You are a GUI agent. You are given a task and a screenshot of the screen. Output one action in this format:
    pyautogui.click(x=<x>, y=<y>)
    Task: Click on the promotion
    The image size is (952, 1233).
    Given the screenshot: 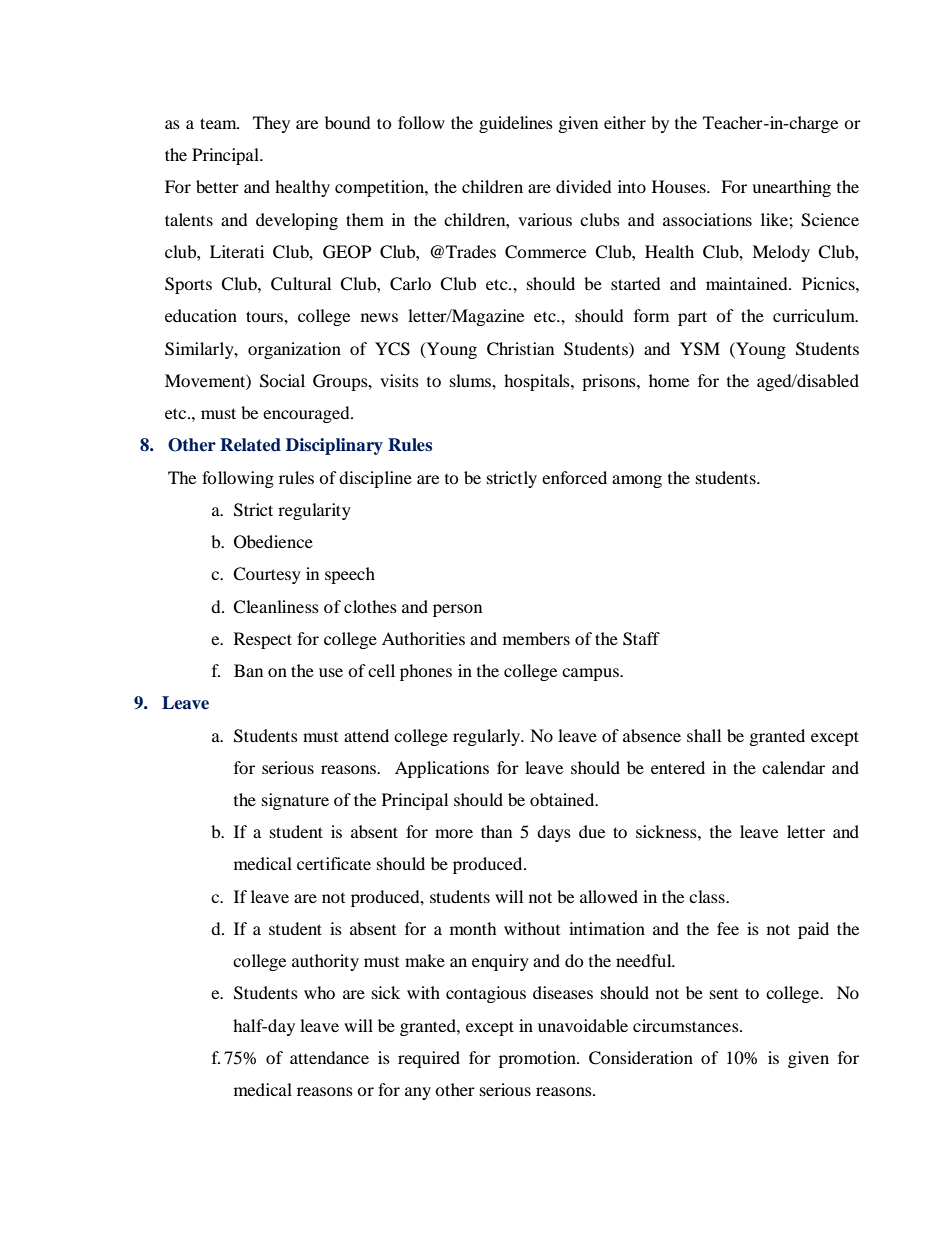 What is the action you would take?
    pyautogui.click(x=538, y=1059)
